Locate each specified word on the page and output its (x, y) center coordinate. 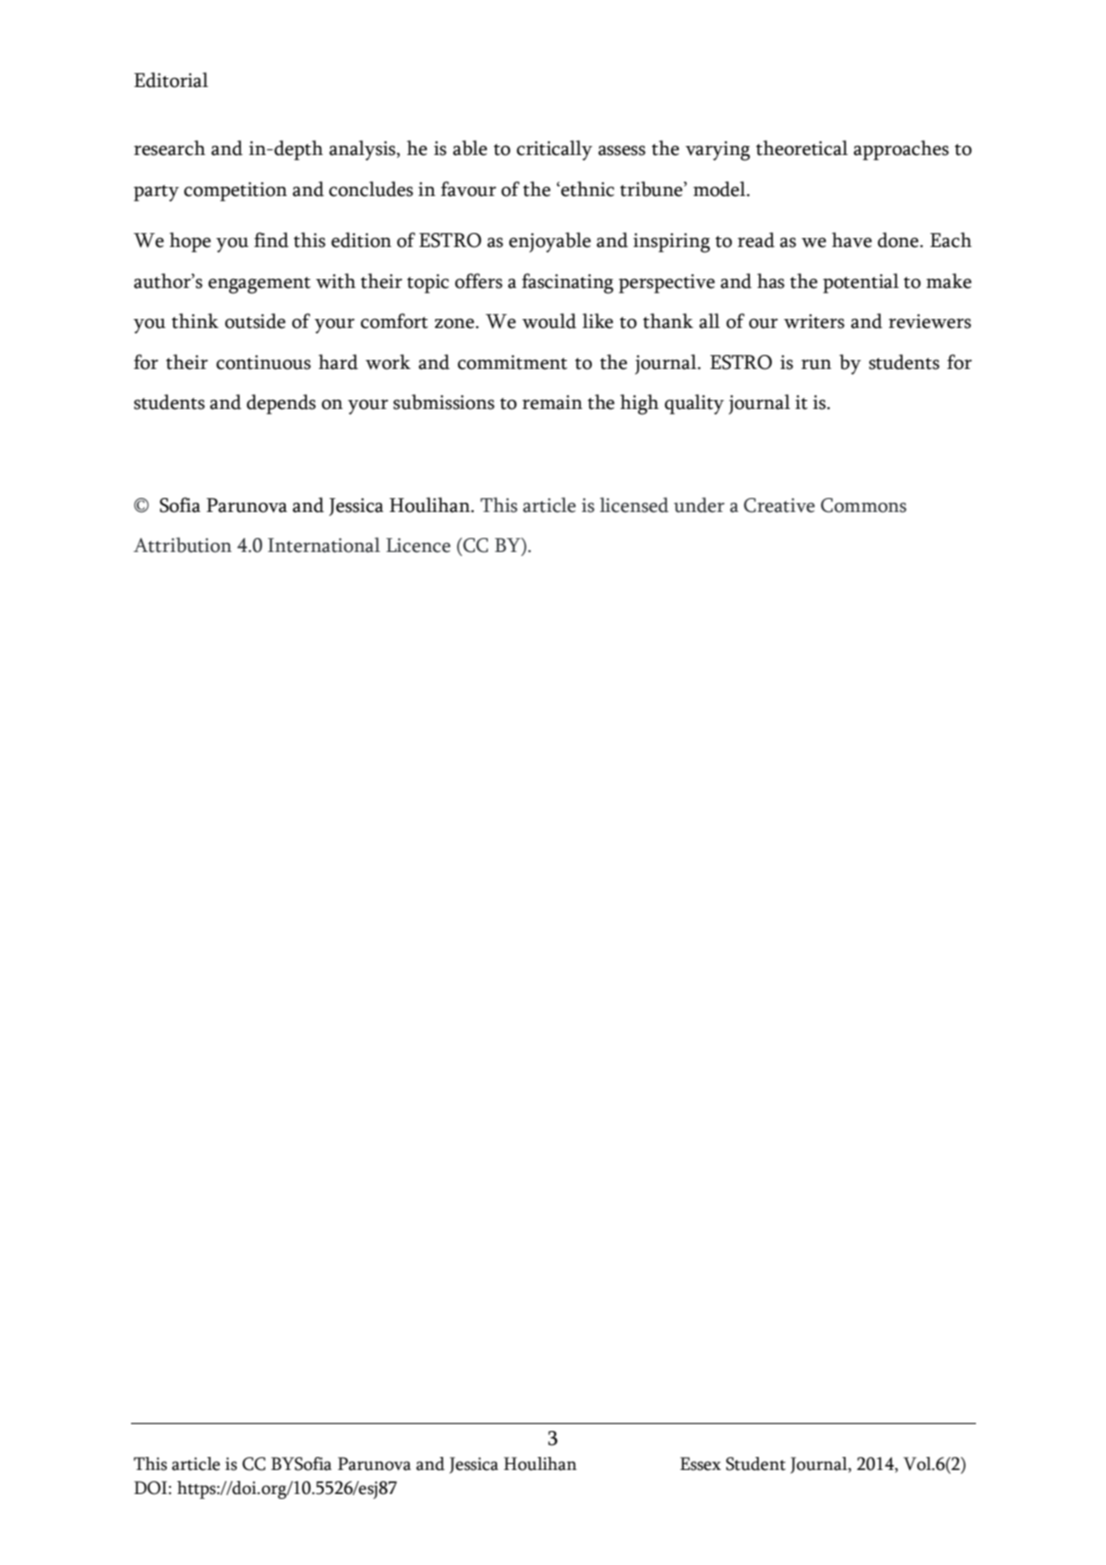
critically (554, 150)
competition (235, 191)
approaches (901, 150)
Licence (418, 545)
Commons (864, 505)
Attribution (182, 545)
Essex (700, 1464)
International (324, 545)
